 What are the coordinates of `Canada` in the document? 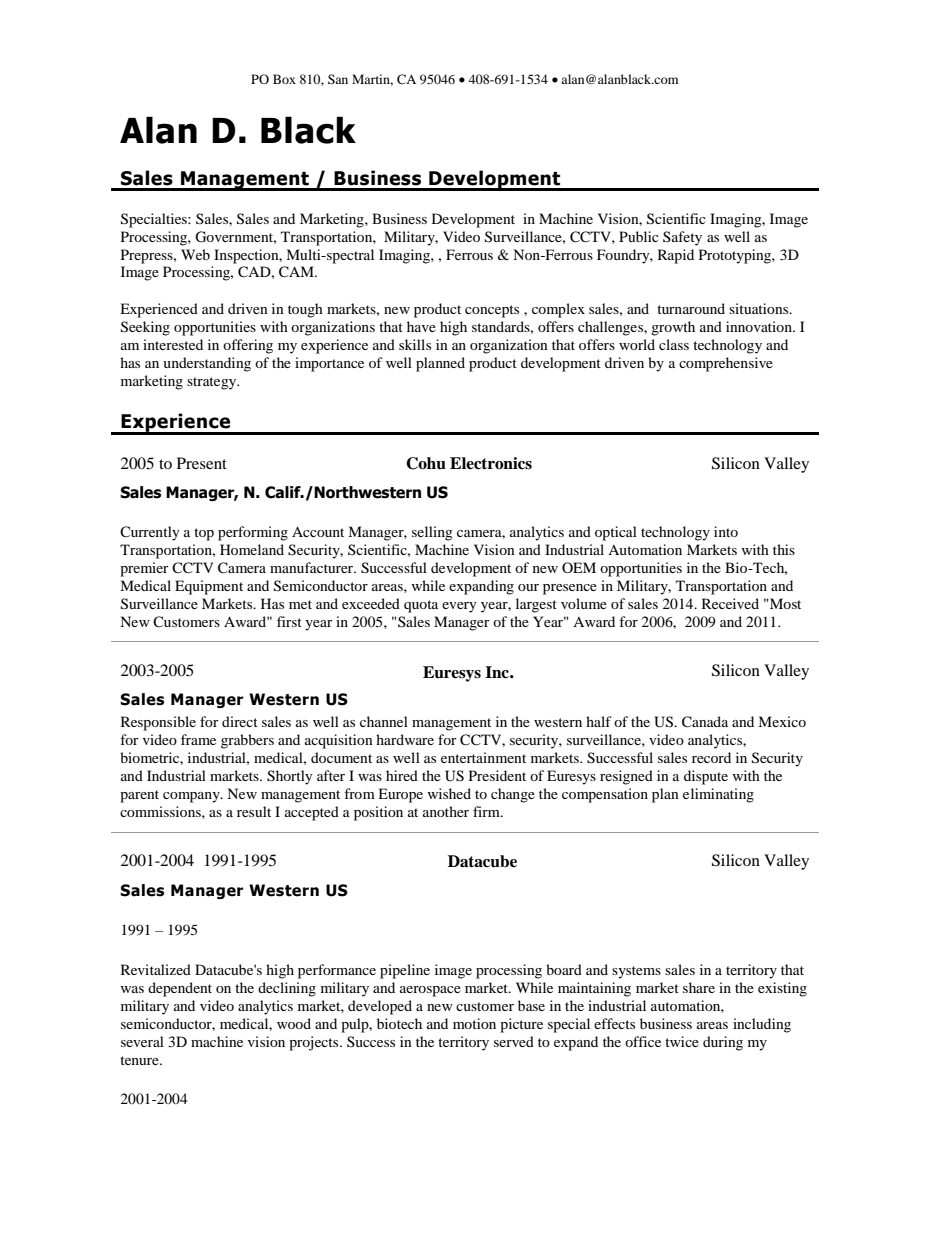 It's located at (705, 722).
